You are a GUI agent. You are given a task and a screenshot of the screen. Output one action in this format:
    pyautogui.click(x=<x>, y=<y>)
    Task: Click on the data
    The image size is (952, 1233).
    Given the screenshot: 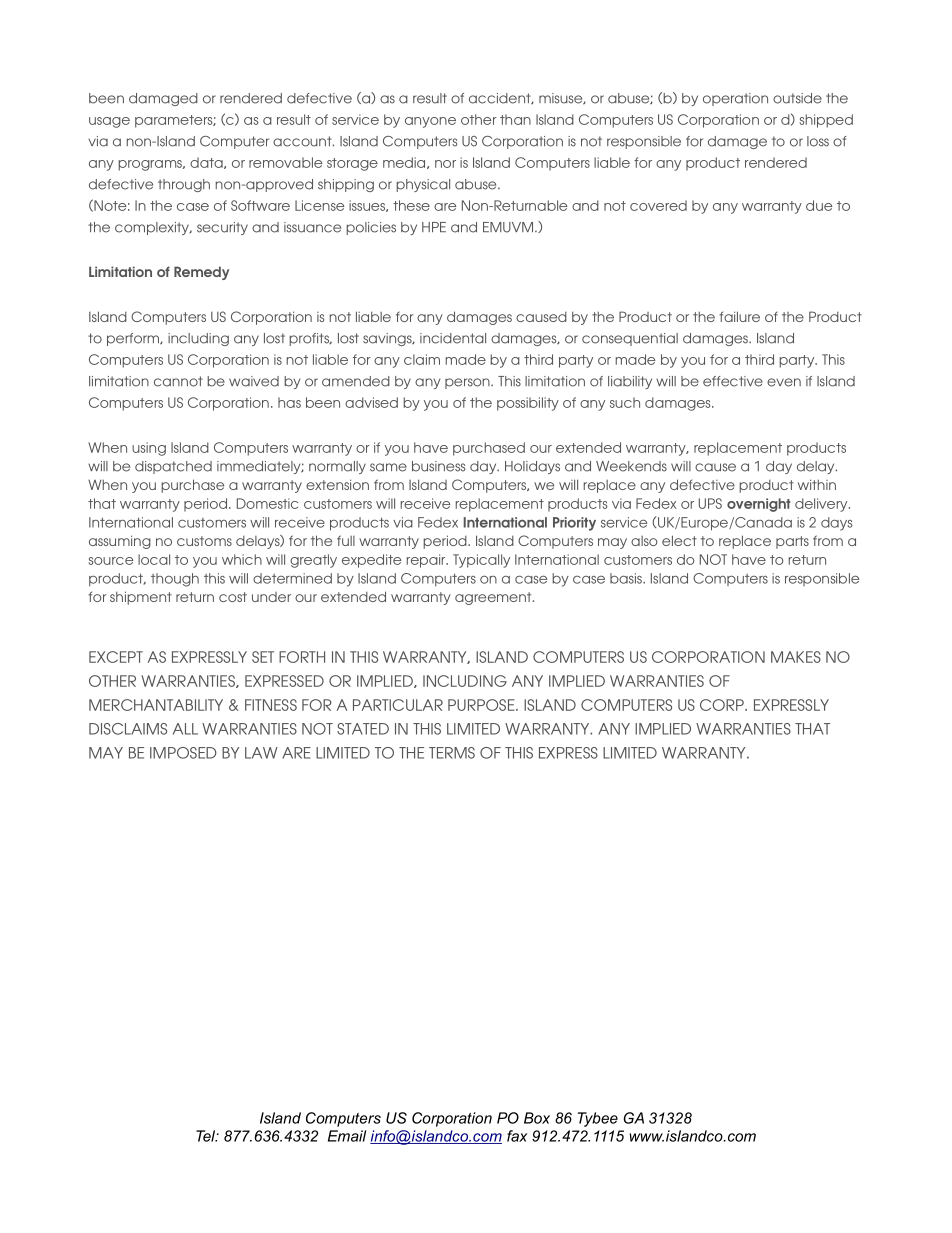 What is the action you would take?
    pyautogui.click(x=207, y=163)
